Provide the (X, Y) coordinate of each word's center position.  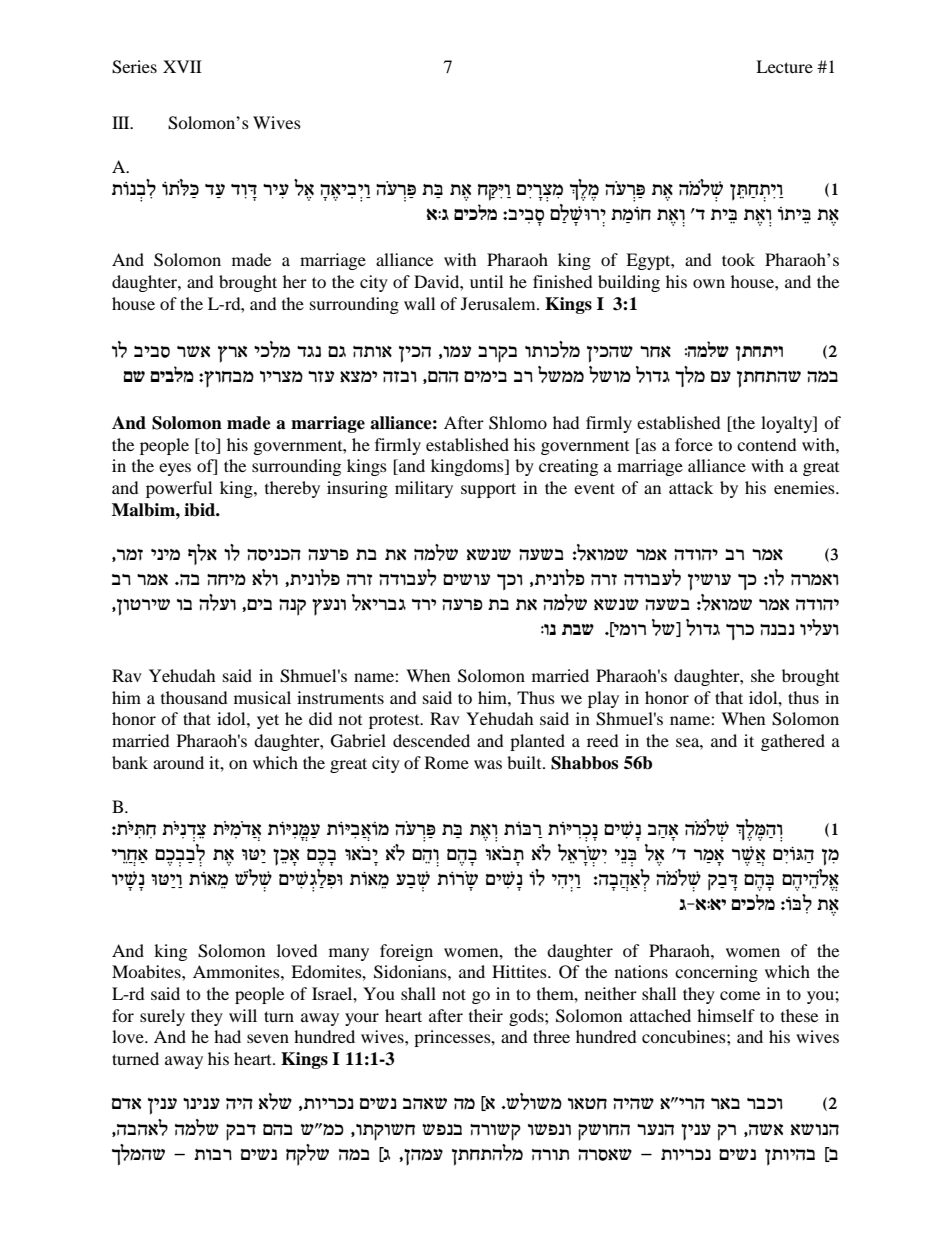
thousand (194, 697)
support (488, 490)
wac (241, 1132)
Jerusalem (499, 303)
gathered (793, 742)
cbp (309, 351)
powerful (179, 489)
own (709, 283)
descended (431, 740)
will (243, 1015)
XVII (182, 66)
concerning (716, 973)
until (486, 281)
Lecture (784, 66)
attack (691, 487)
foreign (406, 952)
